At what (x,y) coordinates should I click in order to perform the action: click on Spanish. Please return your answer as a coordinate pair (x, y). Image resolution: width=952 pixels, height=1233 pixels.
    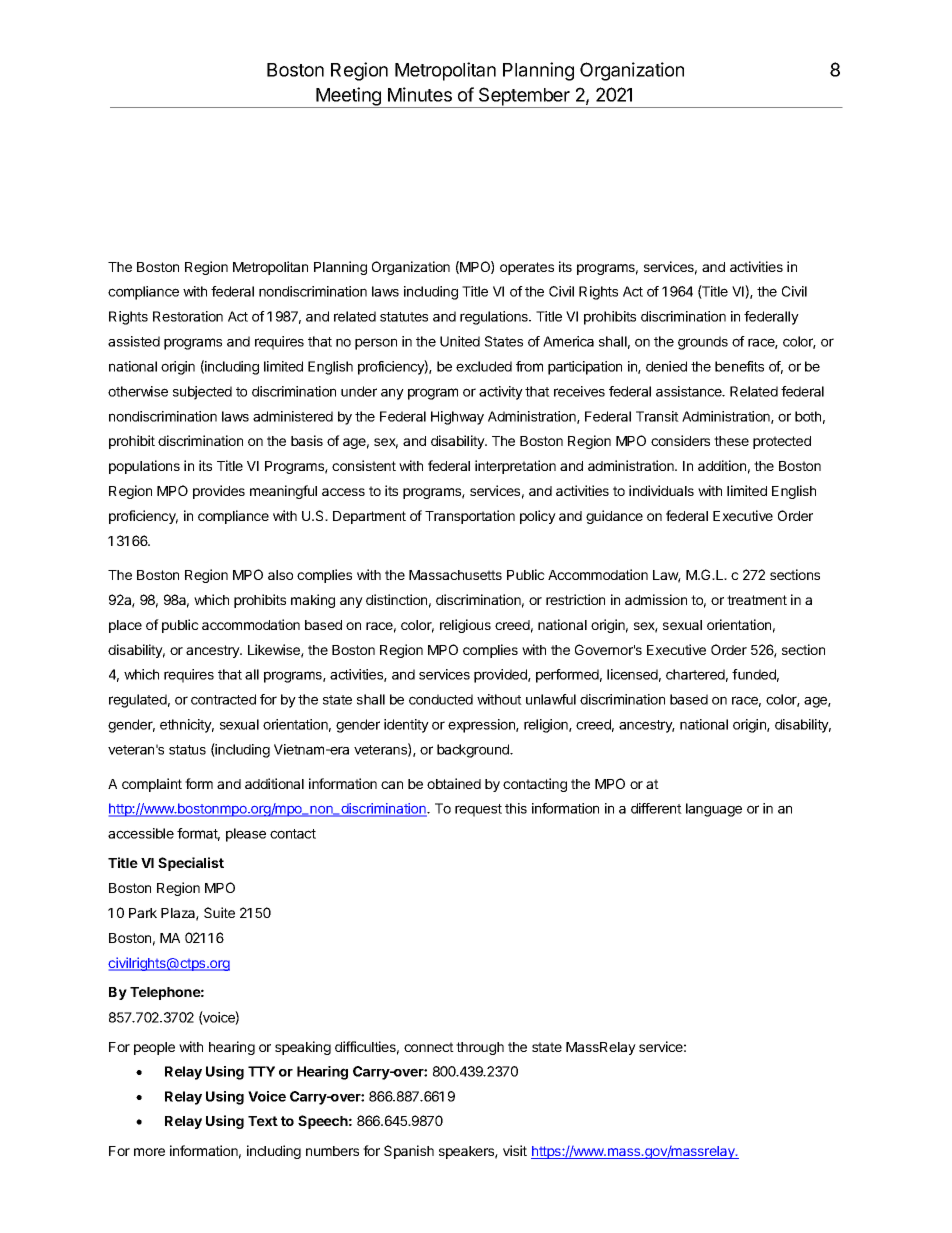
    Looking at the image, I should click on (409, 1152).
